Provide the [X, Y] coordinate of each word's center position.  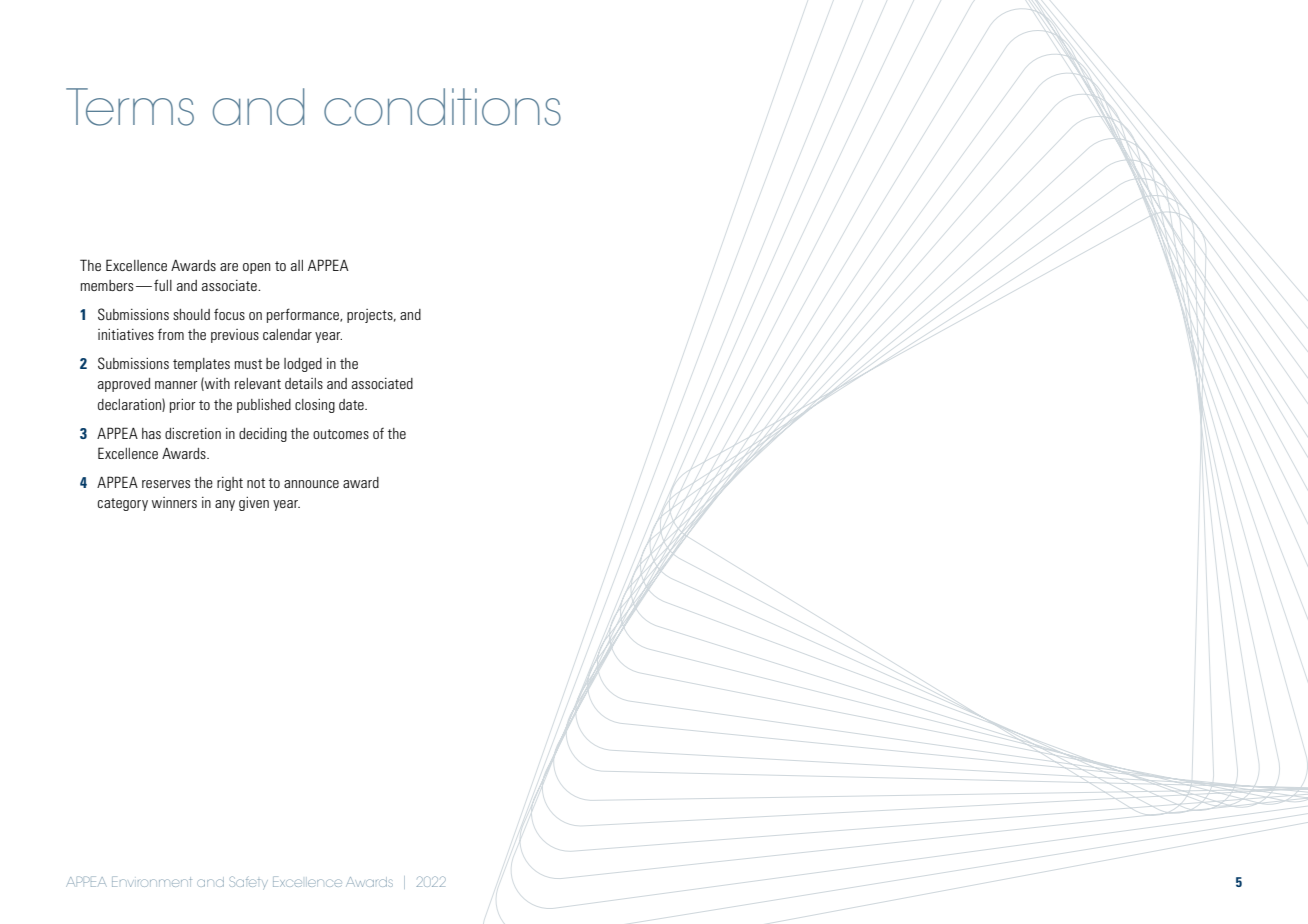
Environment [152, 881]
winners [174, 502]
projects [371, 316]
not [256, 483]
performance [304, 315]
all [297, 265]
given [254, 504]
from [171, 334]
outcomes [341, 434]
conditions [442, 107]
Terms [130, 107]
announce [311, 484]
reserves [166, 484]
